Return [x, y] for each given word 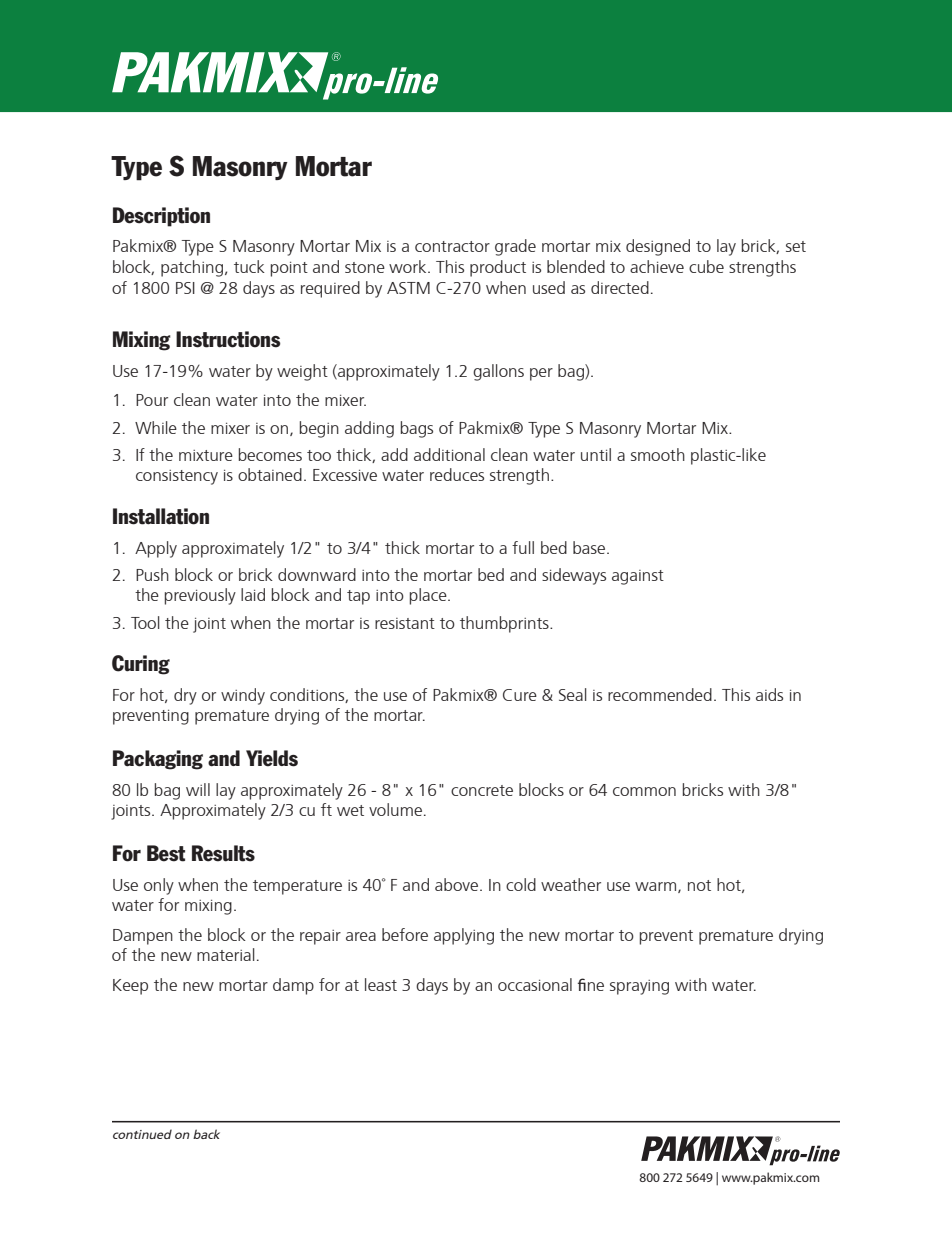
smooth [658, 454]
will [198, 789]
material [226, 954]
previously [200, 596]
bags [417, 429]
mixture [206, 455]
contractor [452, 246]
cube [706, 266]
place [429, 596]
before [405, 934]
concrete [482, 790]
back [206, 1134]
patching [192, 268]
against [638, 577]
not [699, 885]
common [644, 791]
